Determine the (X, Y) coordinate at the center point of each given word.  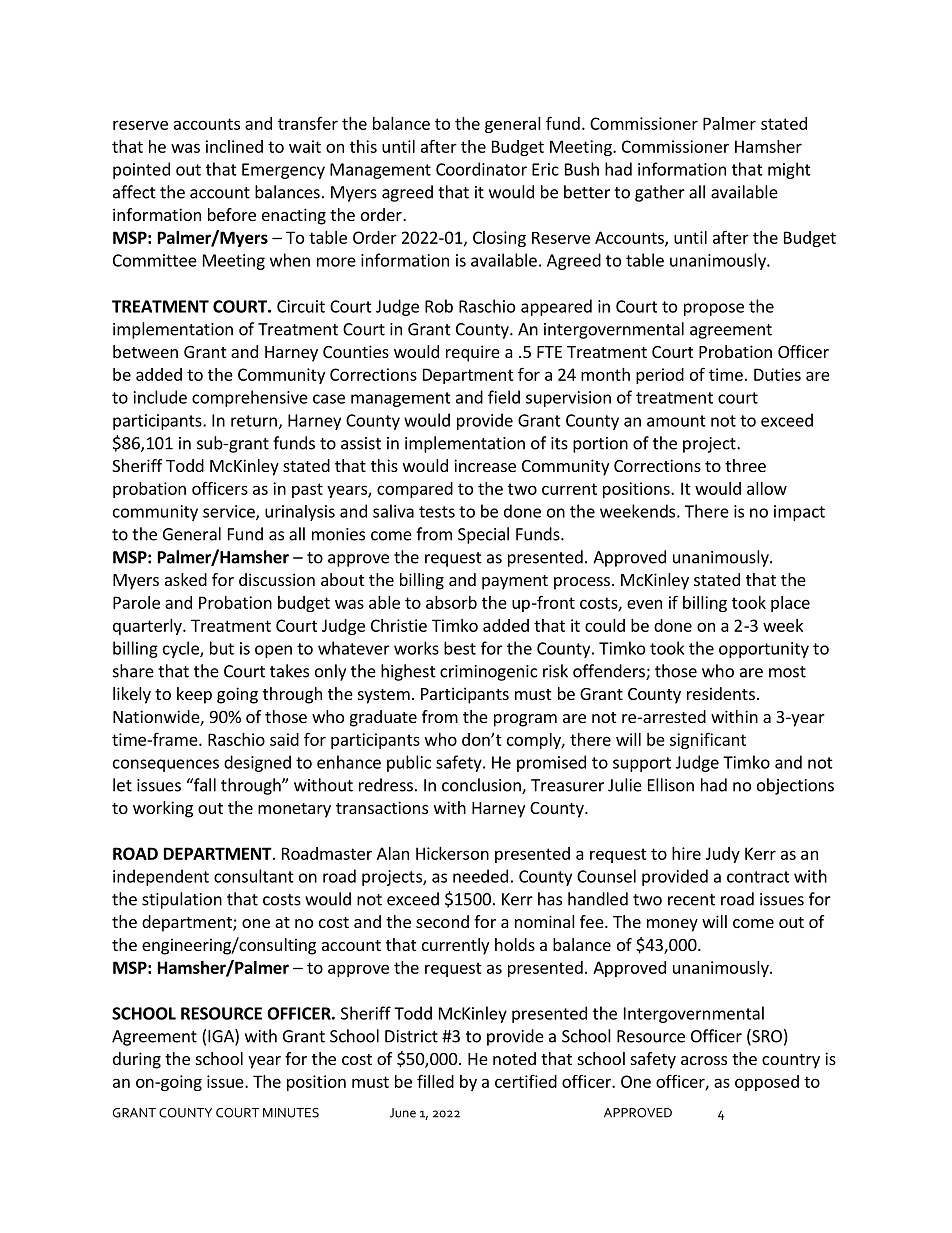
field (504, 397)
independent (161, 877)
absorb (451, 602)
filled (435, 1081)
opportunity (764, 650)
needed (480, 876)
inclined (234, 146)
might (789, 170)
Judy (723, 855)
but (222, 648)
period (660, 376)
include (160, 397)
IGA (222, 1037)
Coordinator (481, 169)
